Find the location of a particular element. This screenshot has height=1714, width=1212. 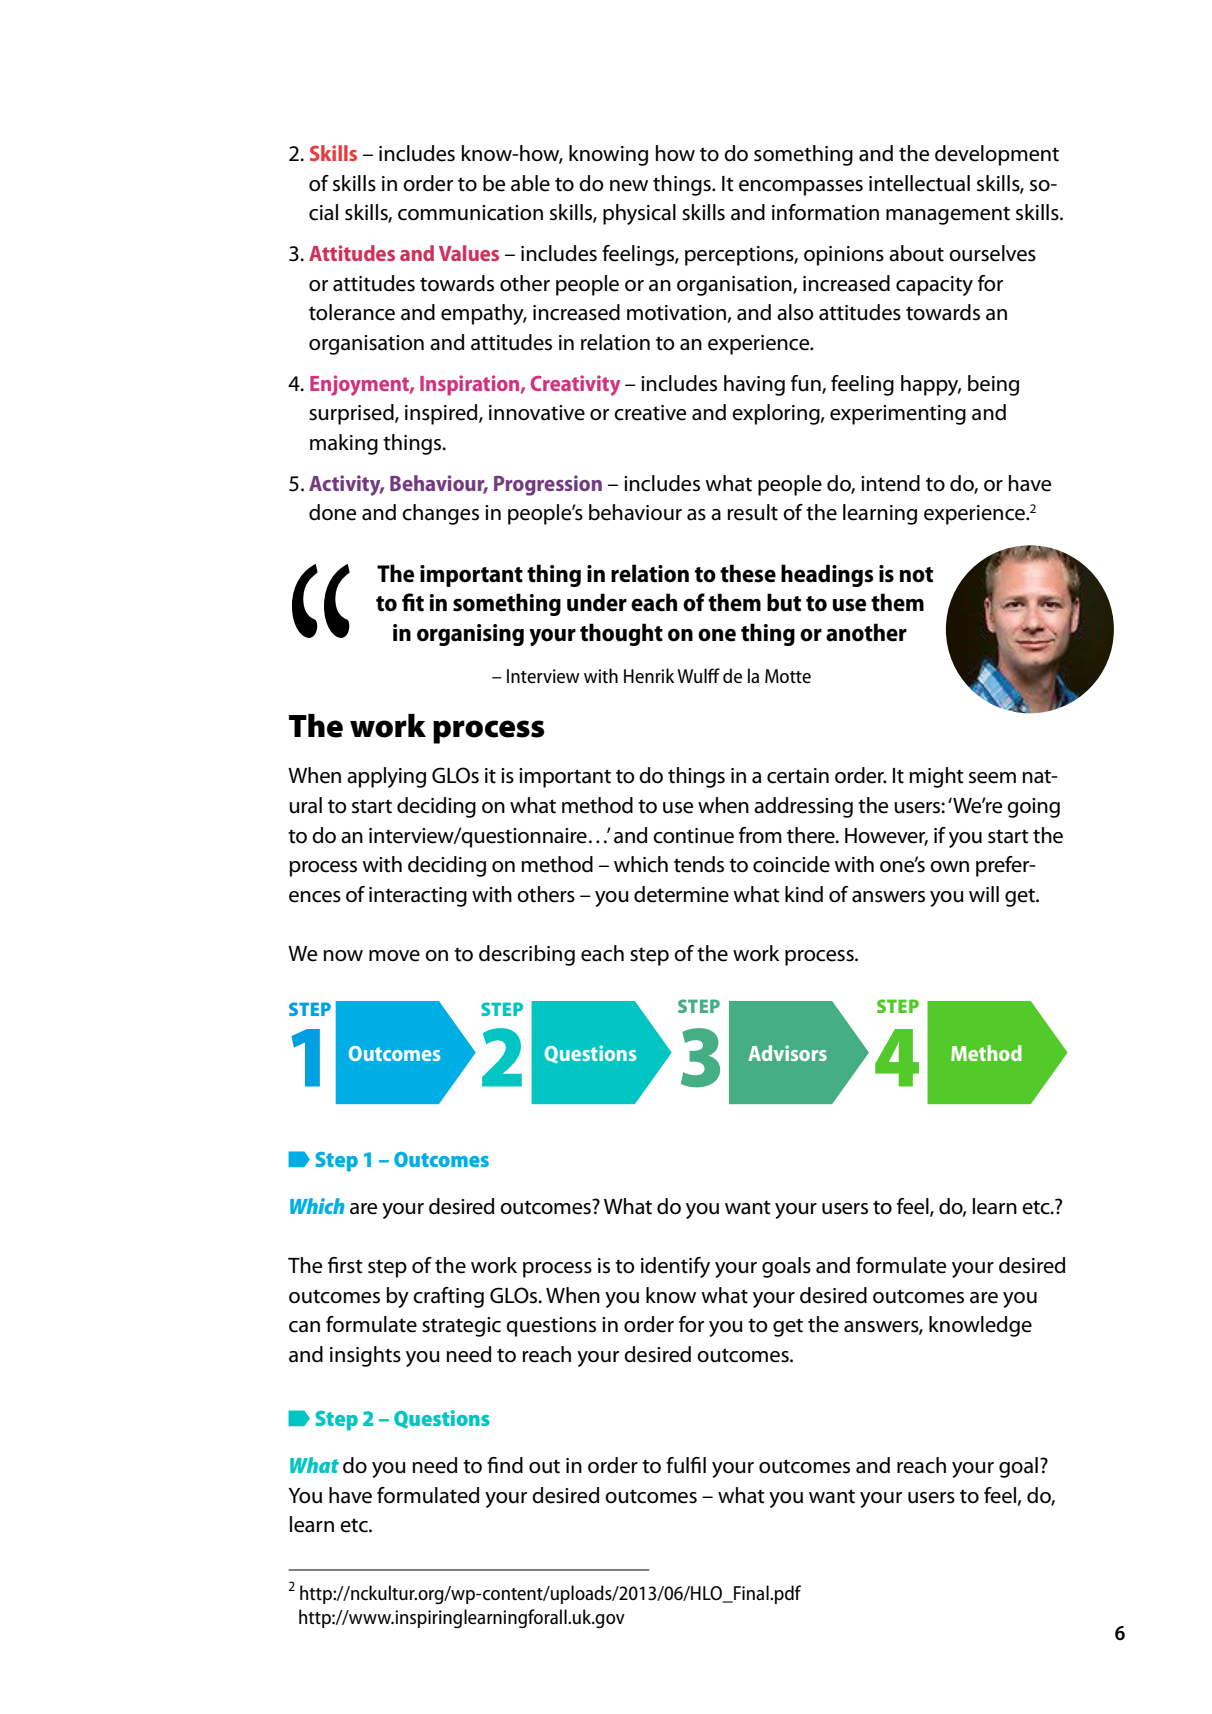

move is located at coordinates (394, 956).
